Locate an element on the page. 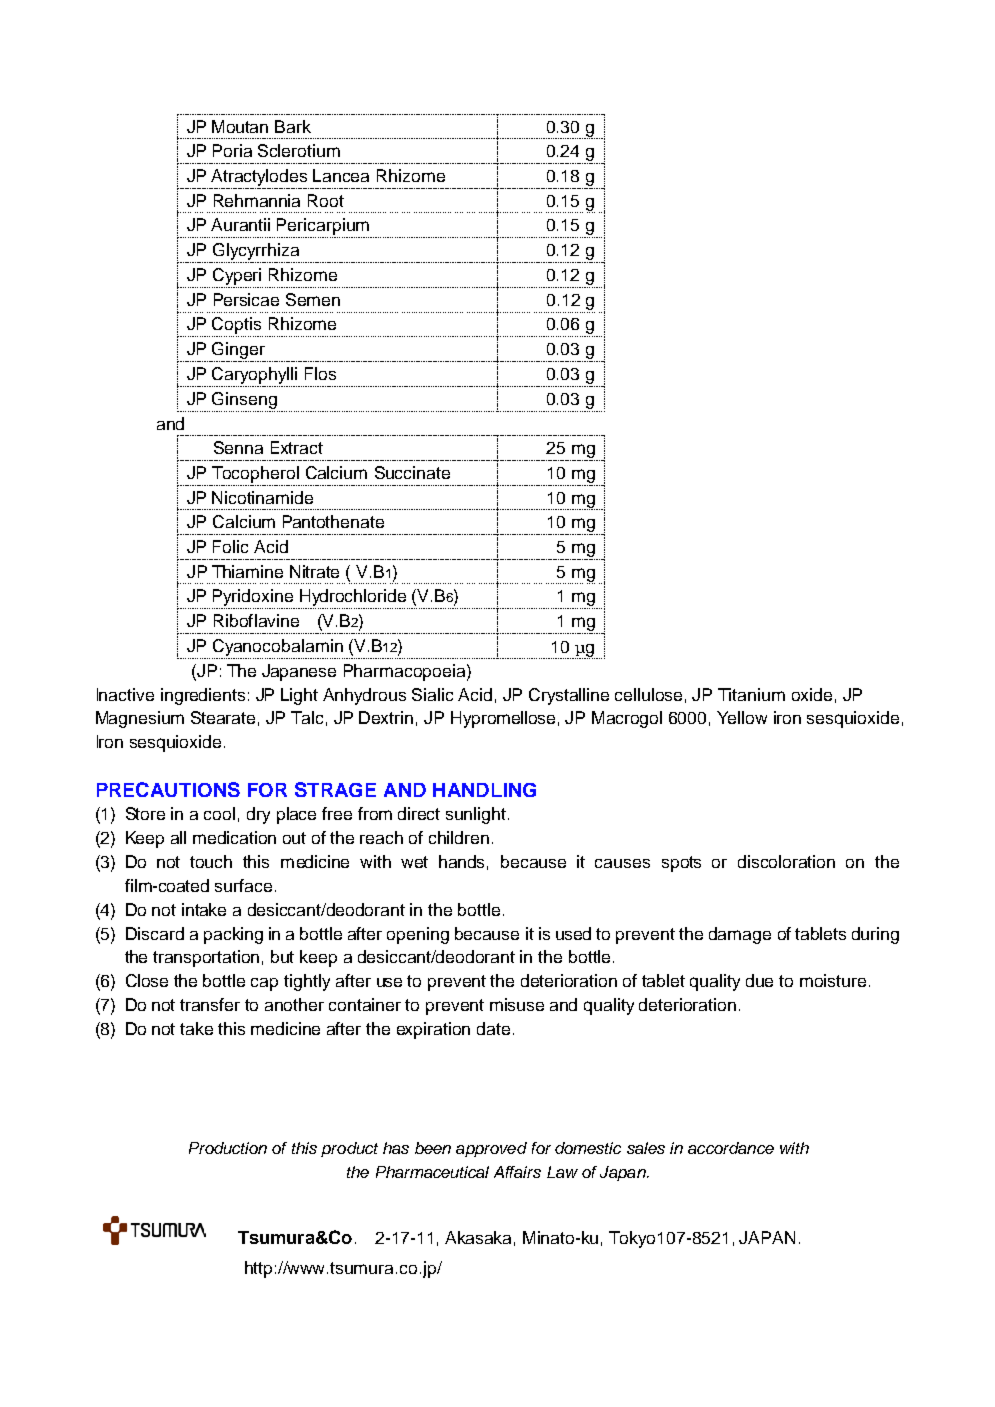  Yellow is located at coordinates (742, 717).
